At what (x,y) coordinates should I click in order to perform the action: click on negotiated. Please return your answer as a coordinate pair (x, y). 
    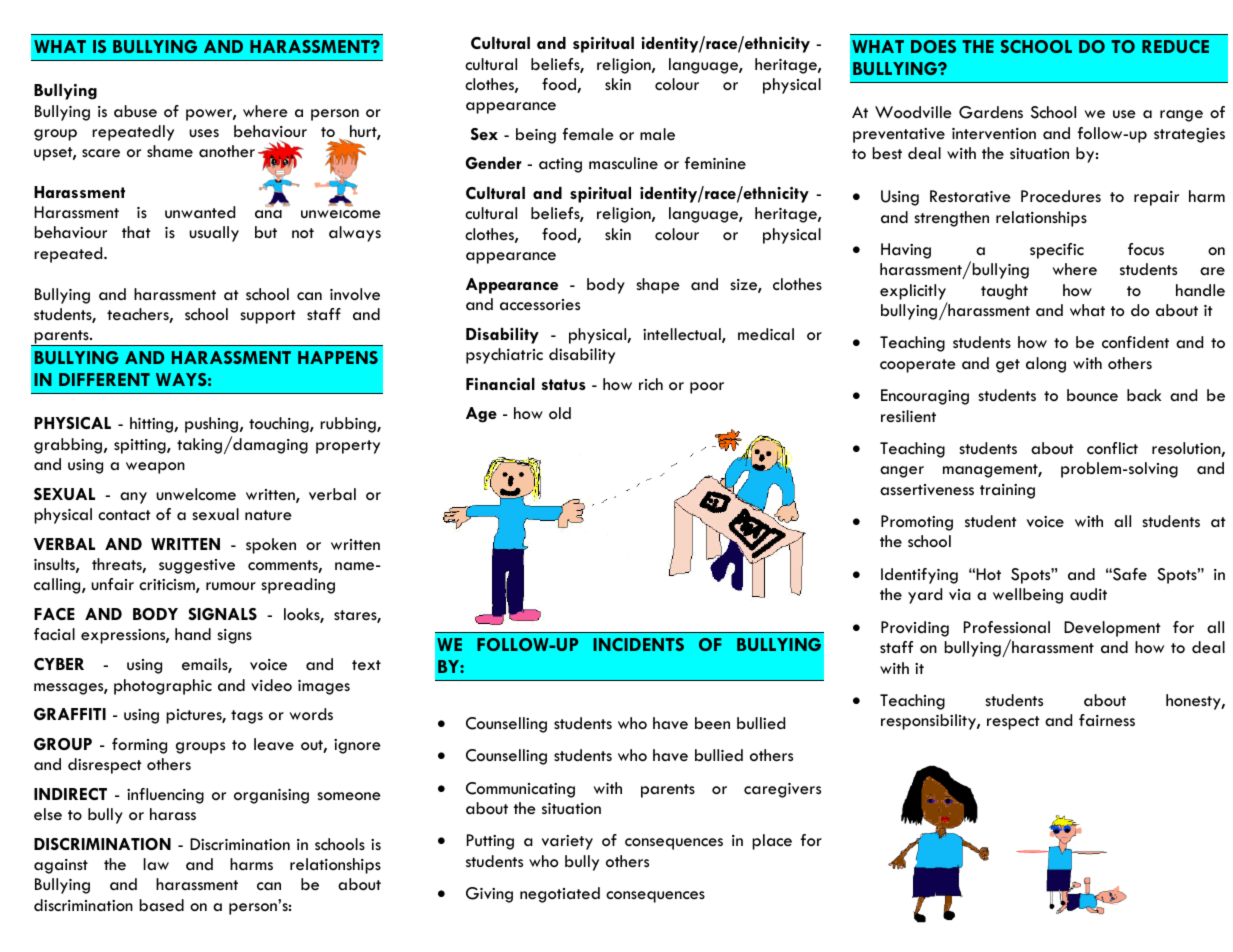
    Looking at the image, I should click on (560, 895).
